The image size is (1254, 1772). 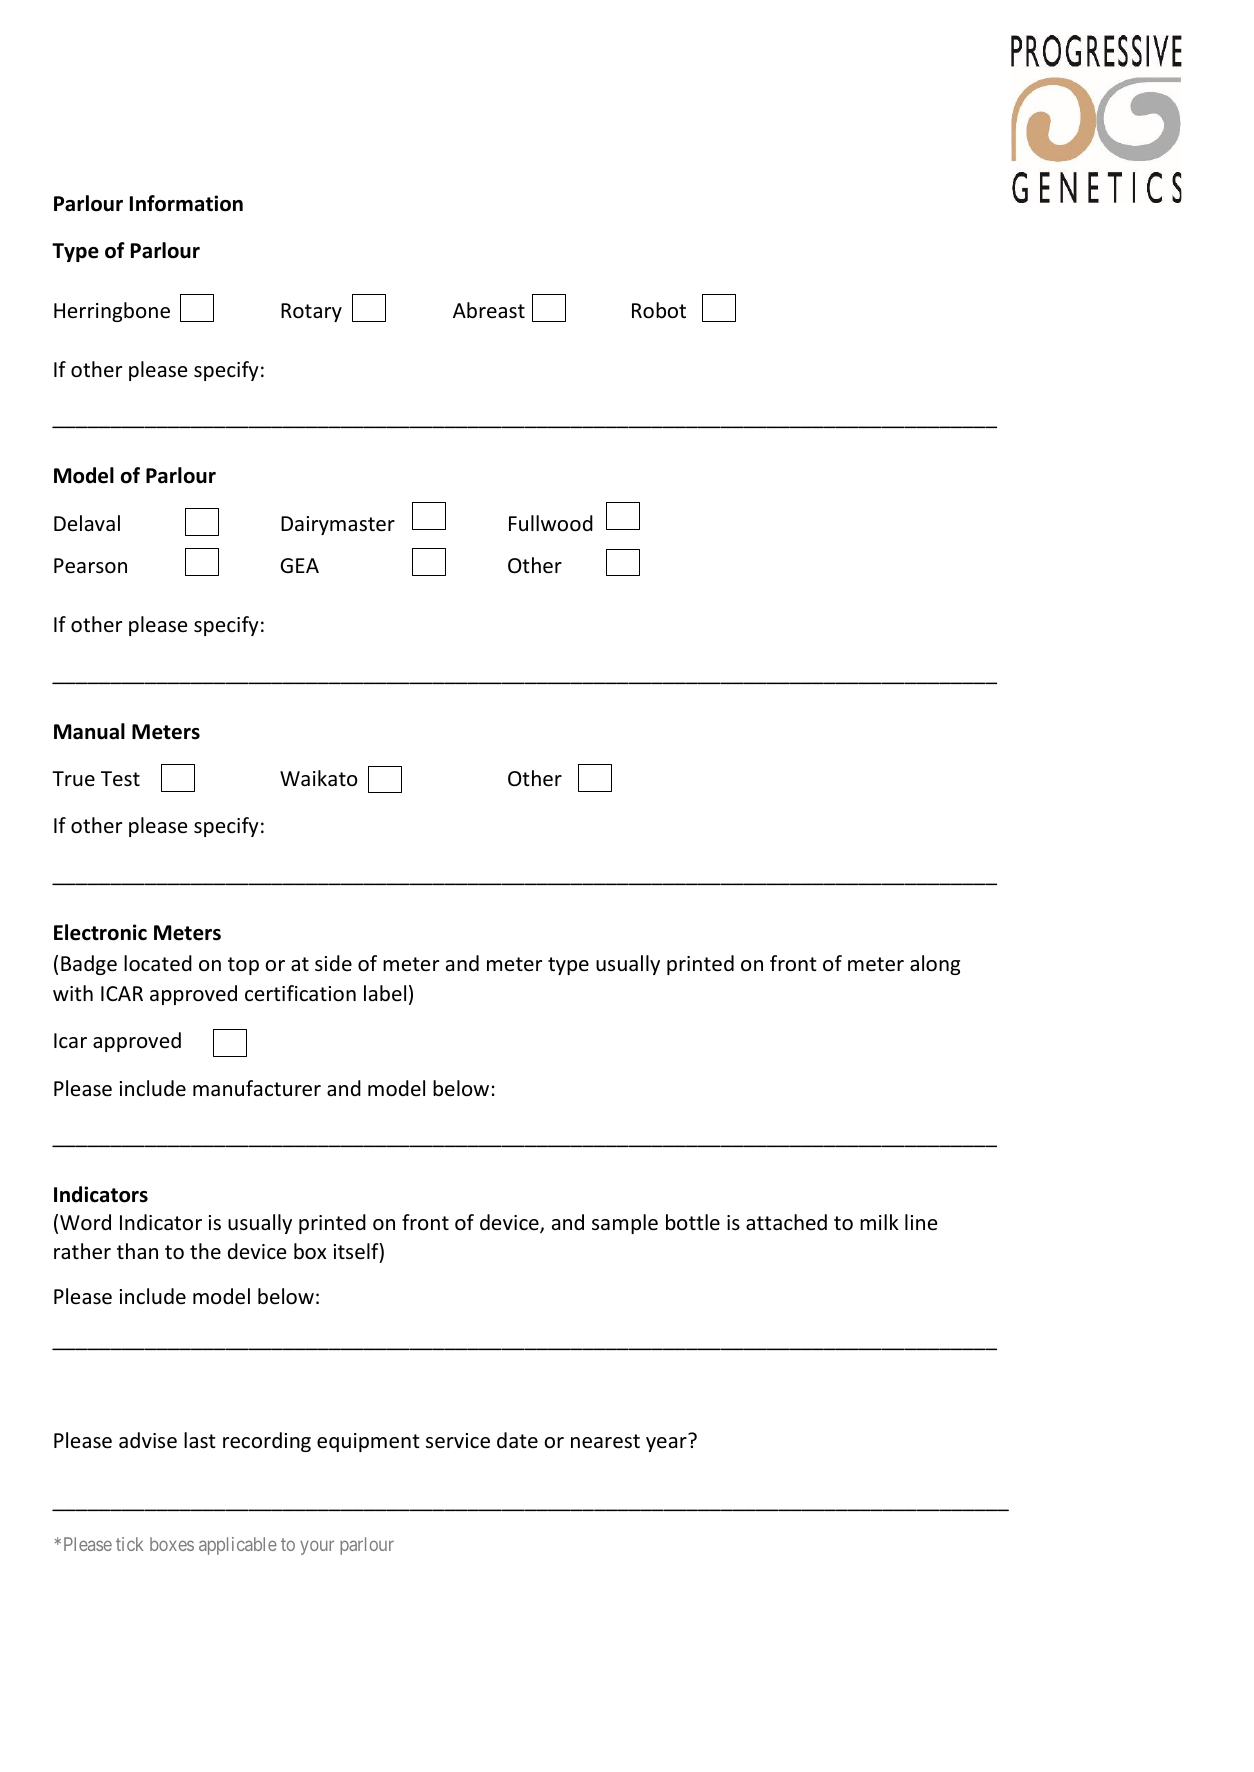 What do you see at coordinates (489, 310) in the document?
I see `Abreast` at bounding box center [489, 310].
